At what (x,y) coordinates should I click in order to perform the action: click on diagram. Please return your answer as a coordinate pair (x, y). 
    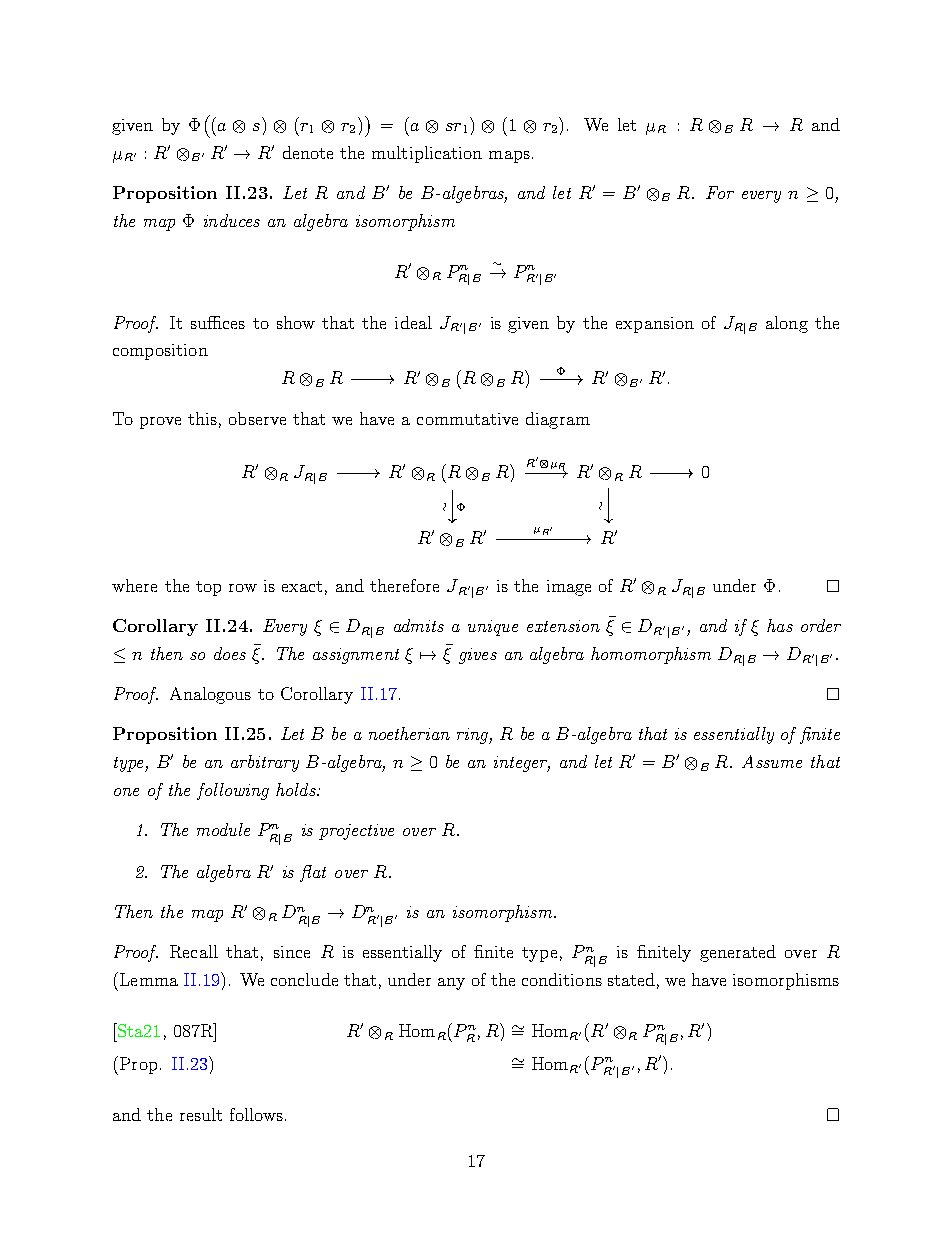
    Looking at the image, I should click on (558, 420).
